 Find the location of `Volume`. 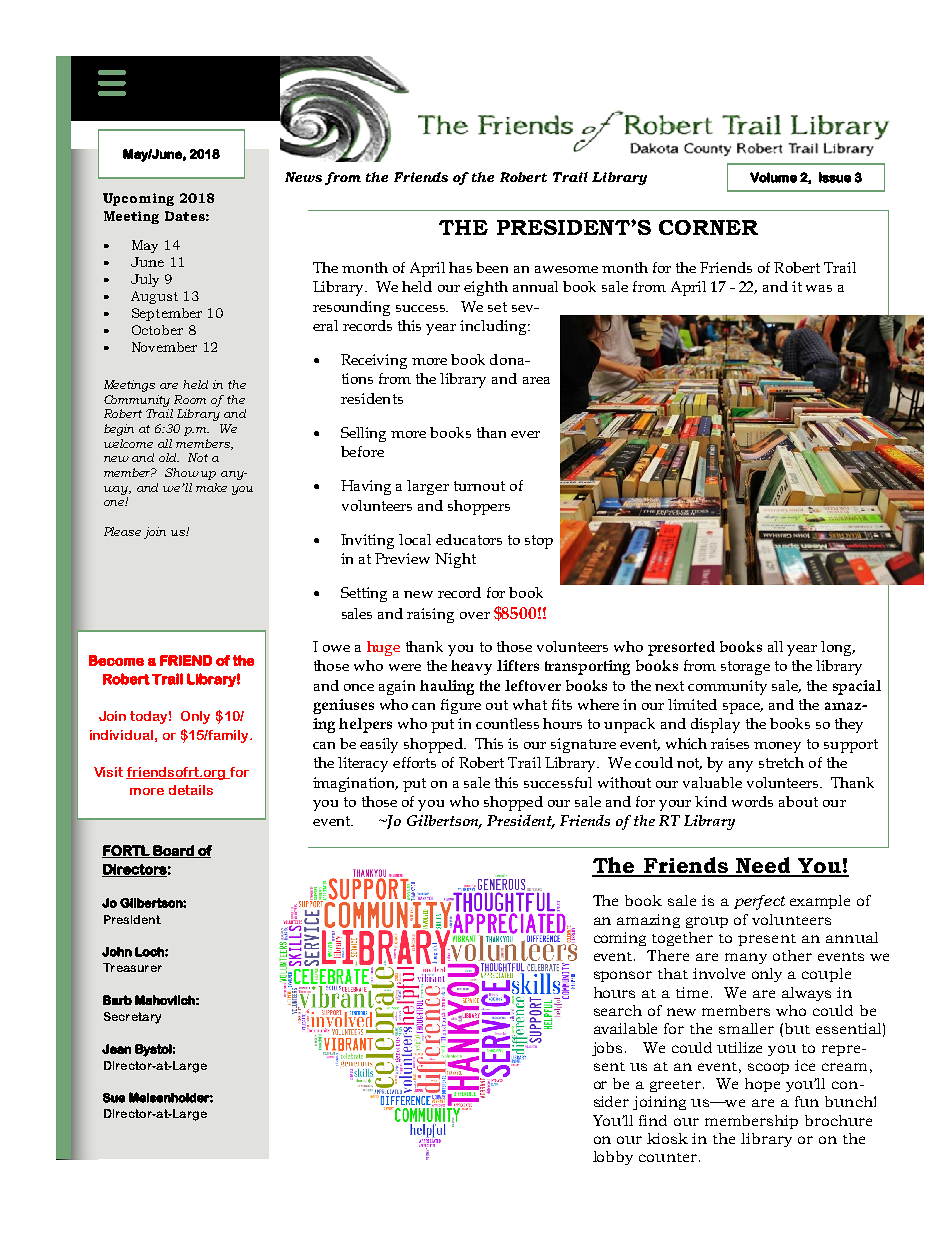

Volume is located at coordinates (773, 177).
